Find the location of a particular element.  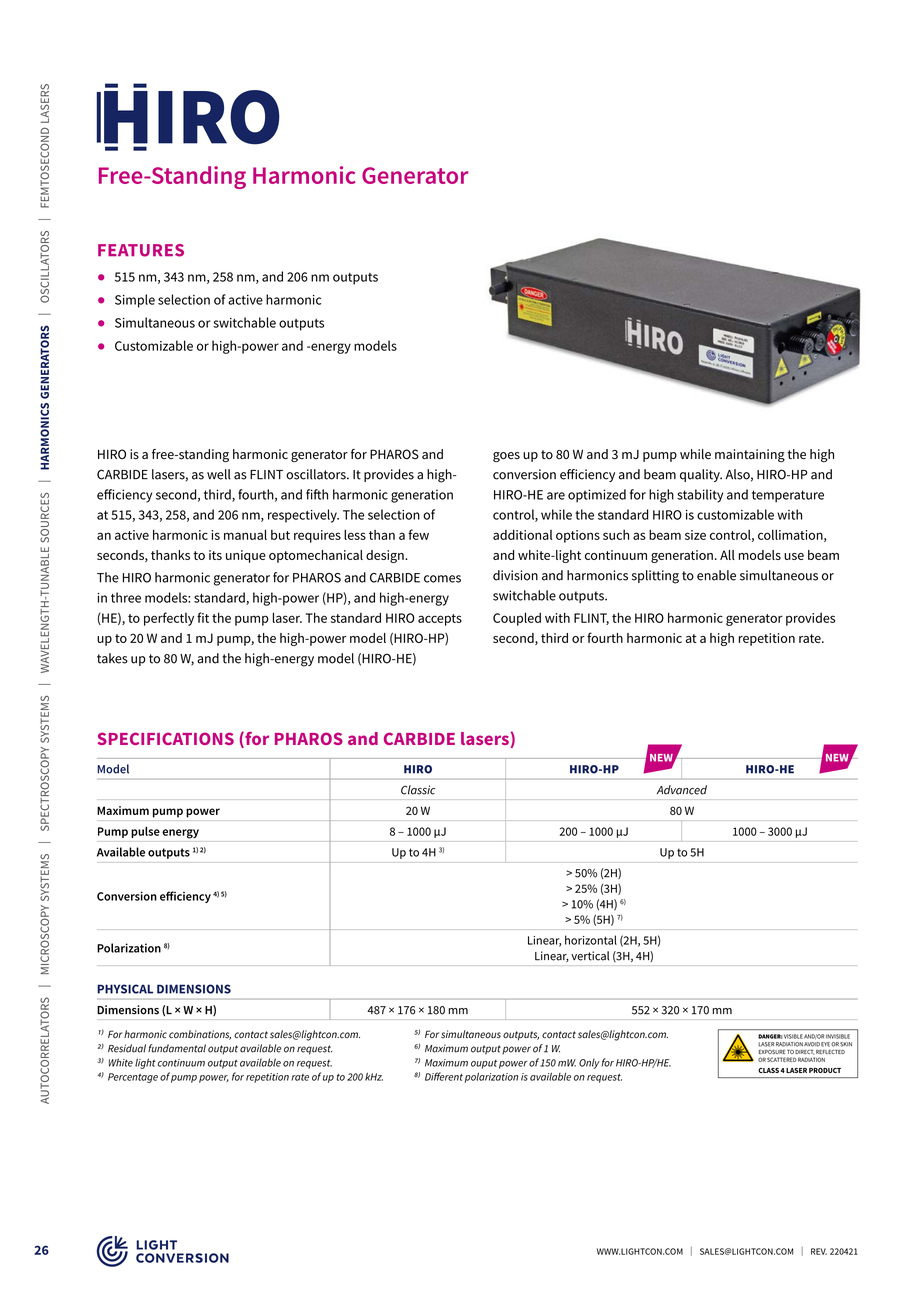

Percentage is located at coordinates (133, 1078).
